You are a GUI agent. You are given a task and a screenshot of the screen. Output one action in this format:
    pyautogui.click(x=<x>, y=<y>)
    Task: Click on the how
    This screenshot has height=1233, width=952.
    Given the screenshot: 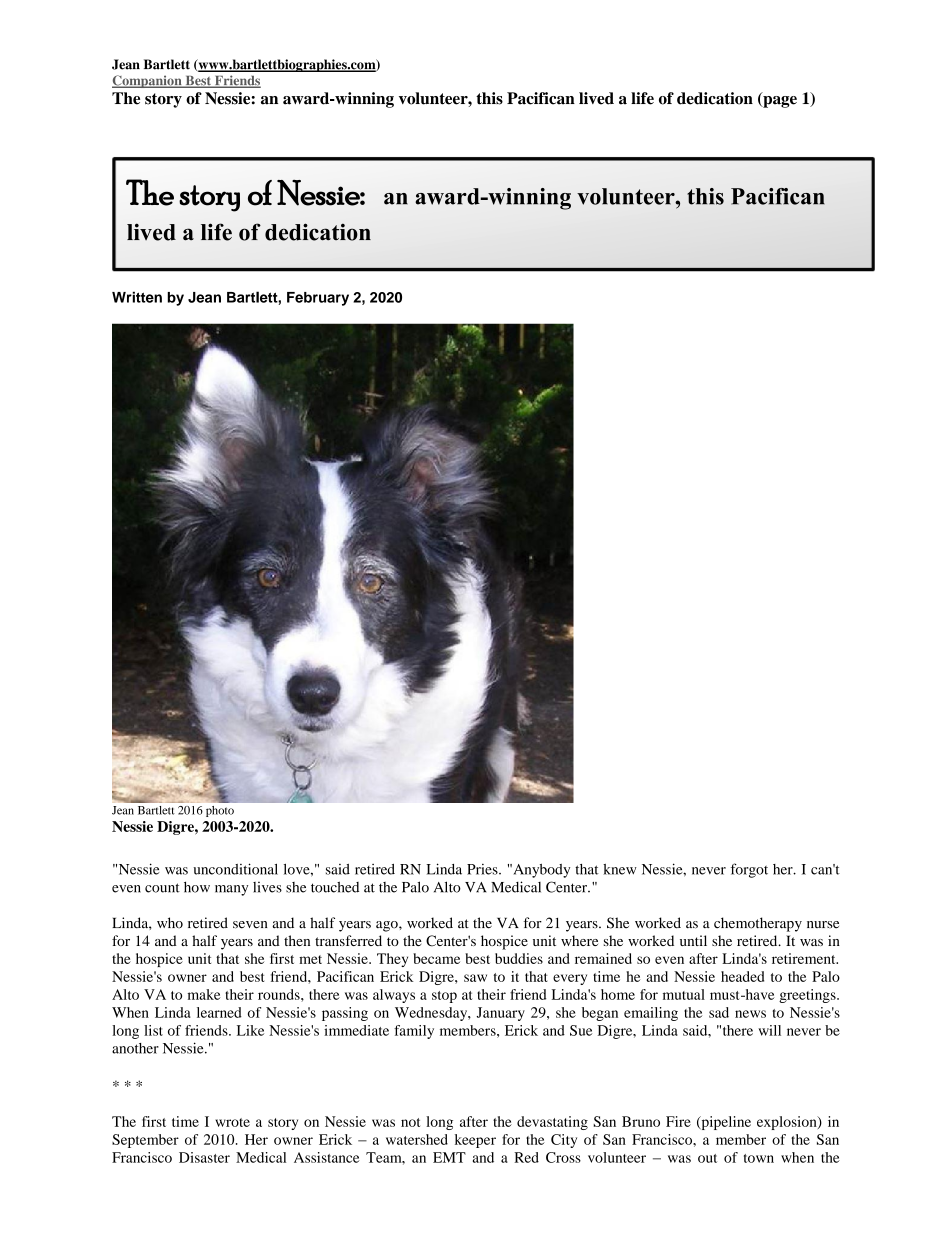 What is the action you would take?
    pyautogui.click(x=197, y=887)
